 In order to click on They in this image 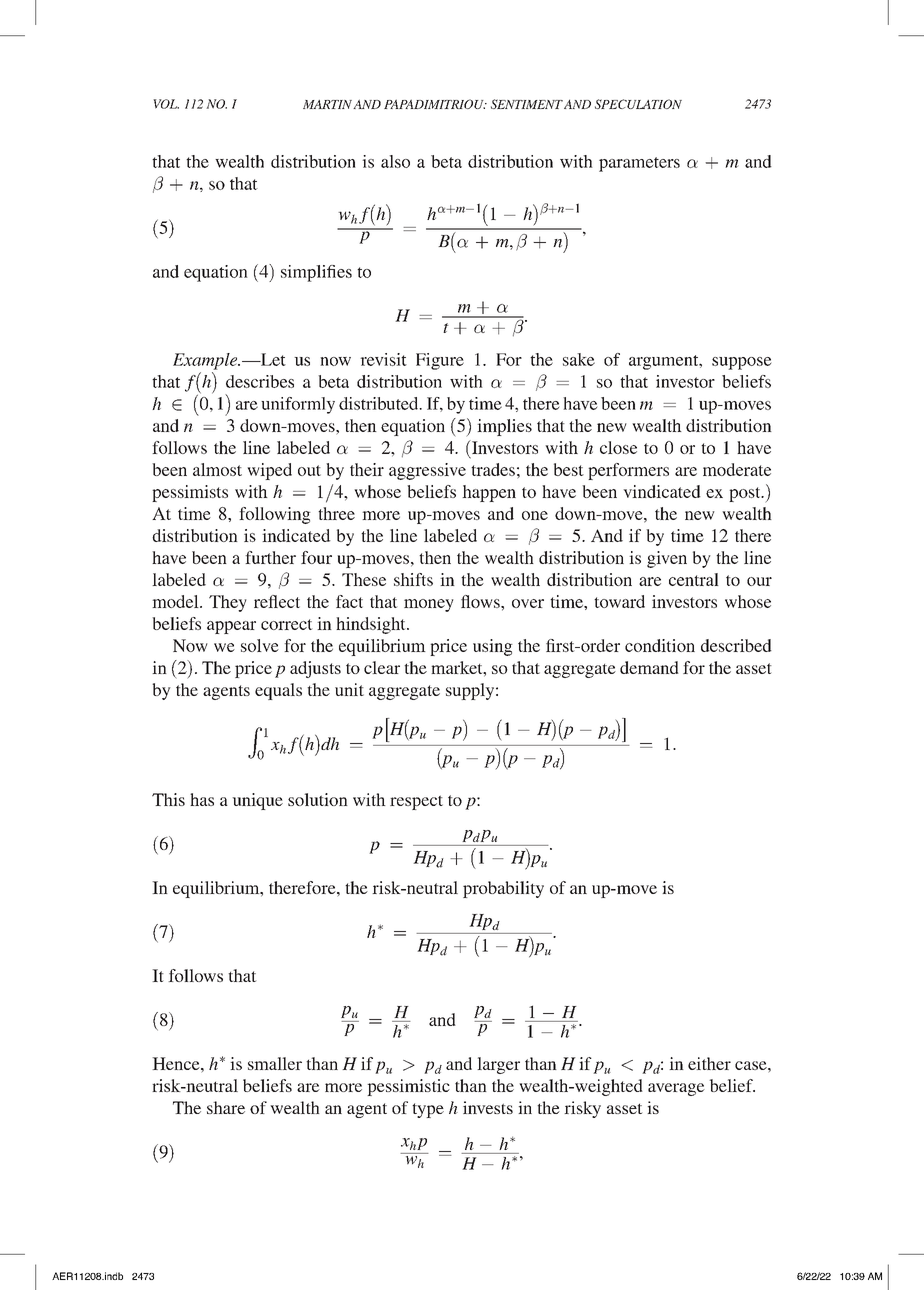, I will do `click(228, 603)`.
